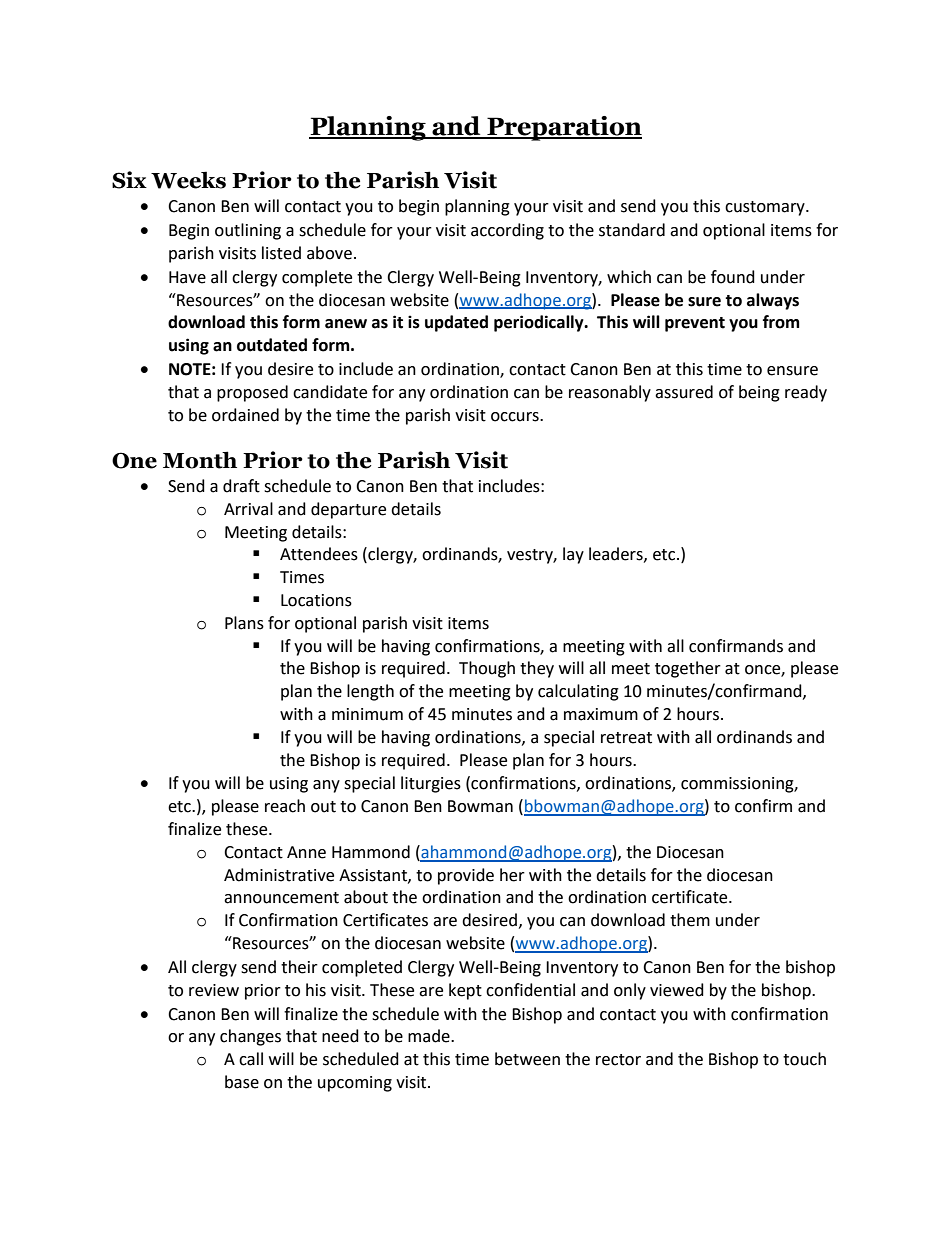 The height and width of the screenshot is (1233, 952). Describe the element at coordinates (804, 1059) in the screenshot. I see `touch` at that location.
